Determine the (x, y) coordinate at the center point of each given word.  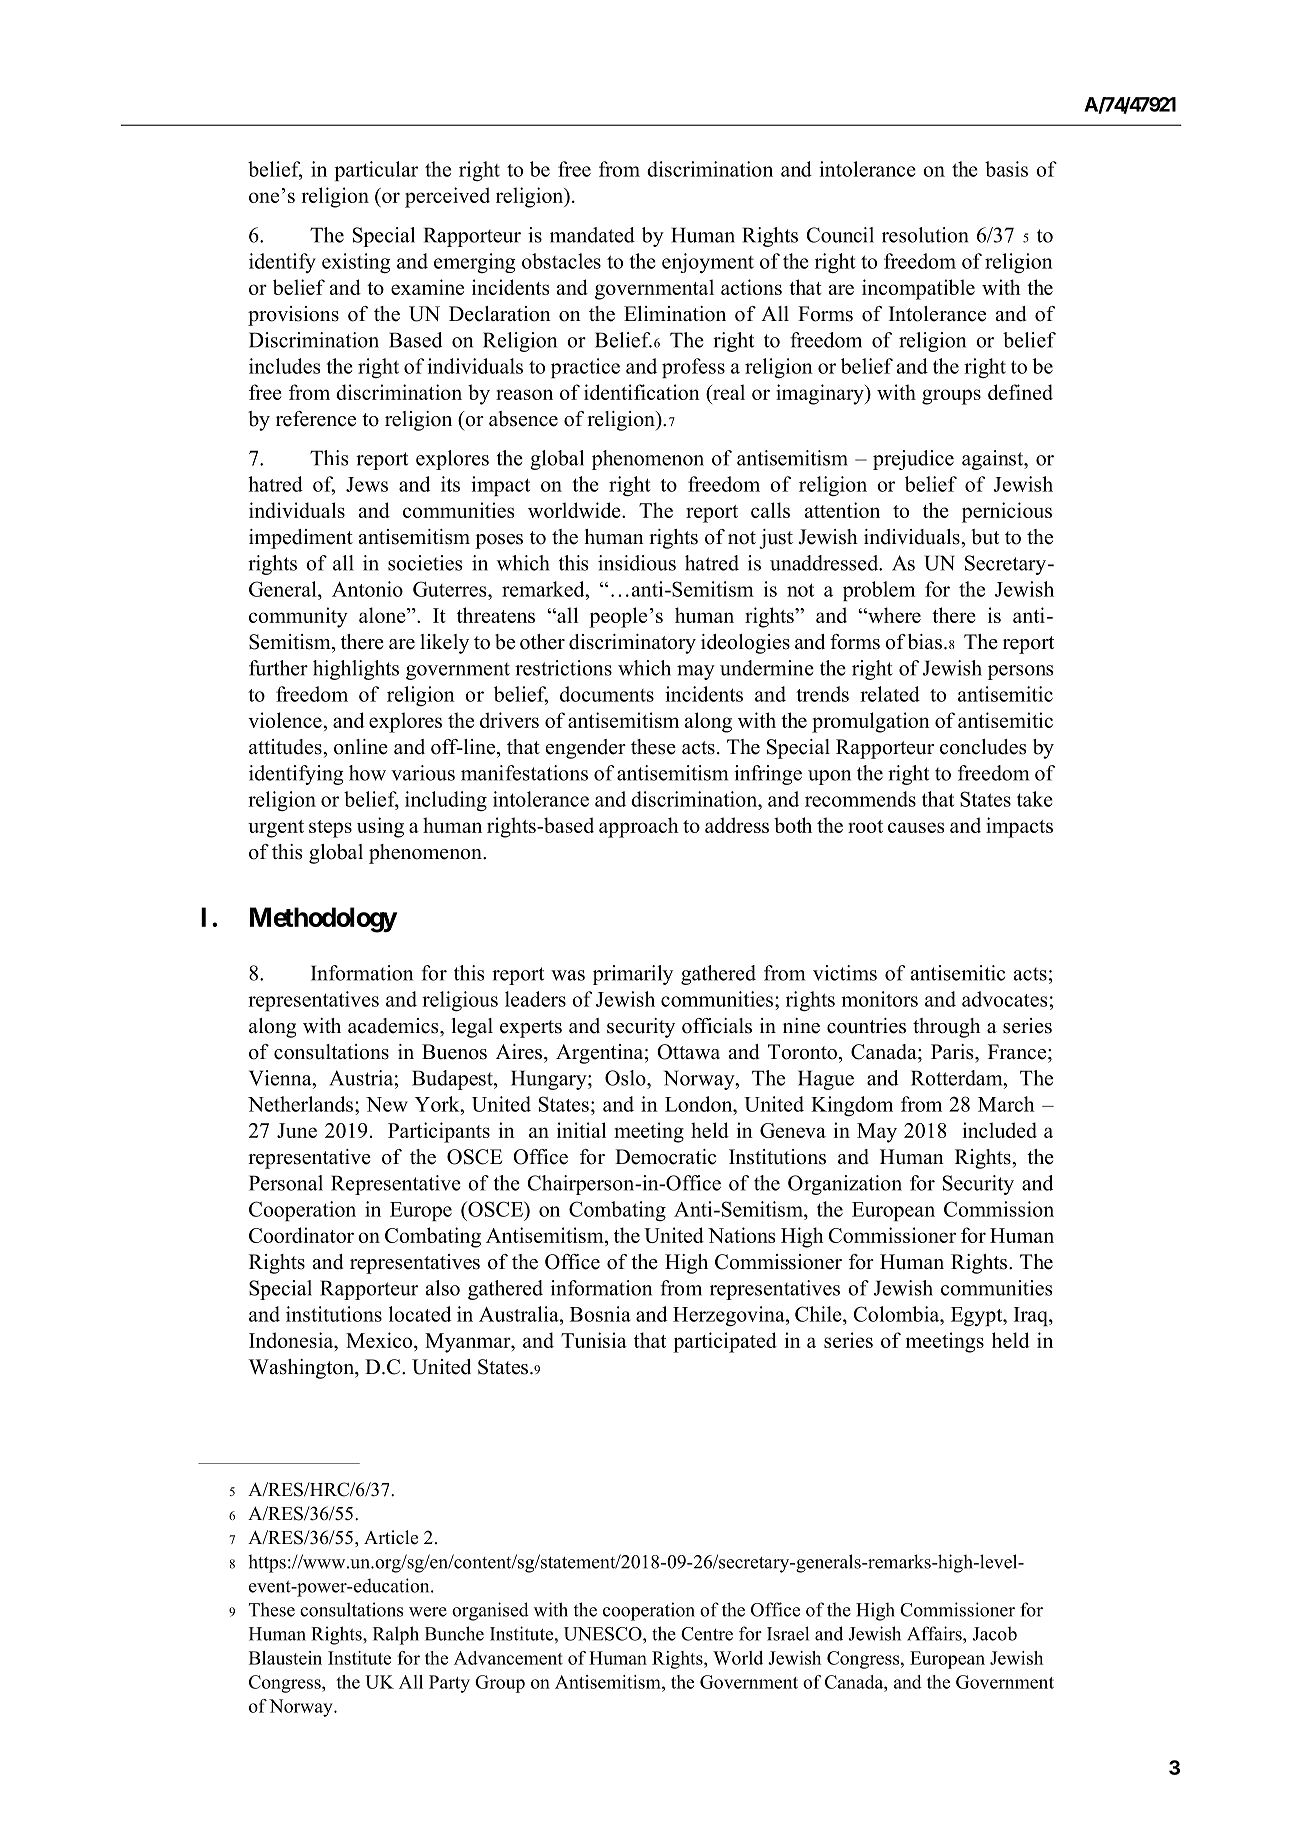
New (387, 1104)
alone (383, 615)
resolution (925, 235)
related (890, 694)
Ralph (396, 1635)
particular (376, 171)
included (1000, 1130)
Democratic (665, 1157)
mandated (592, 235)
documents (607, 694)
